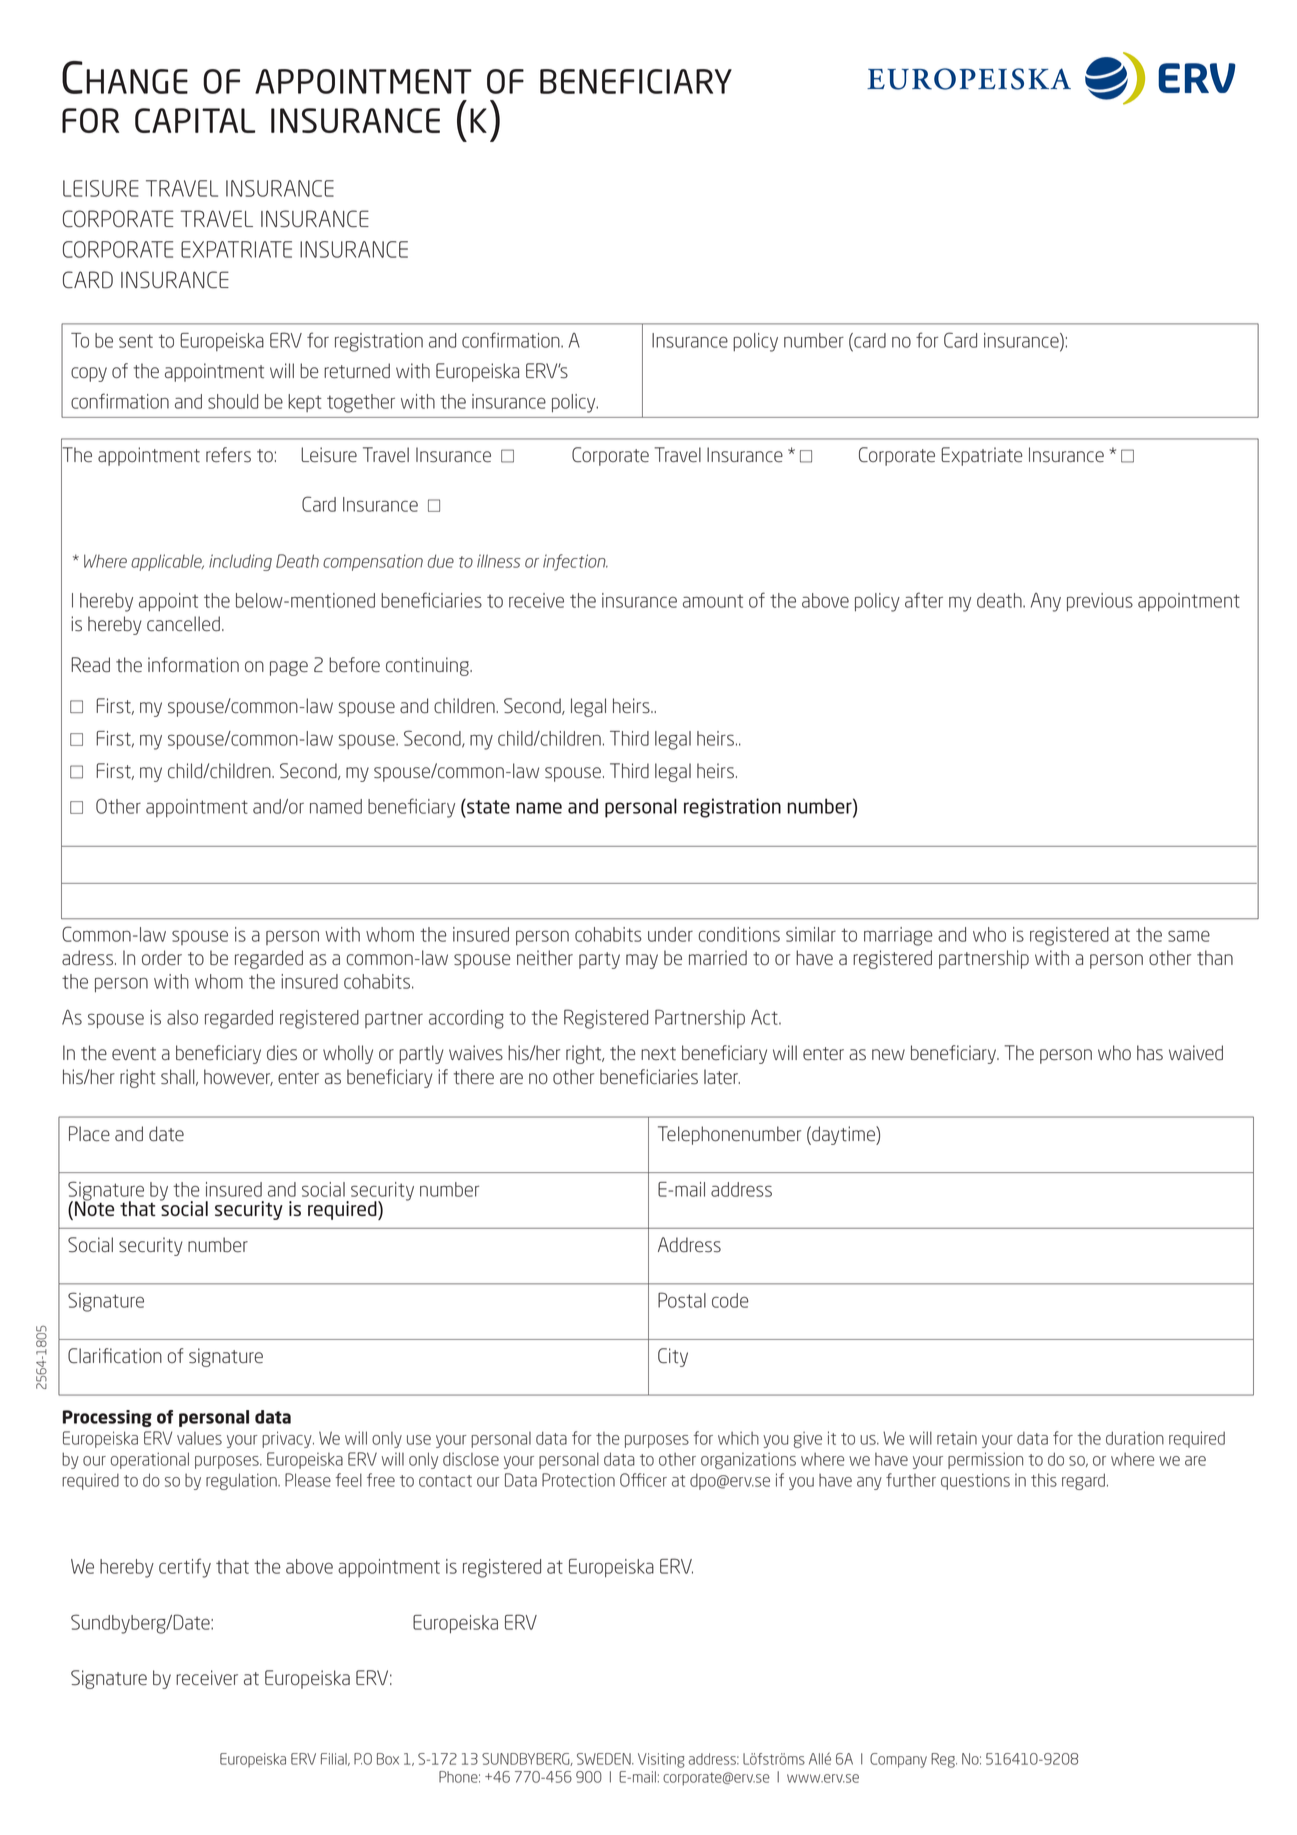  Describe the element at coordinates (195, 120) in the screenshot. I see `capital` at that location.
